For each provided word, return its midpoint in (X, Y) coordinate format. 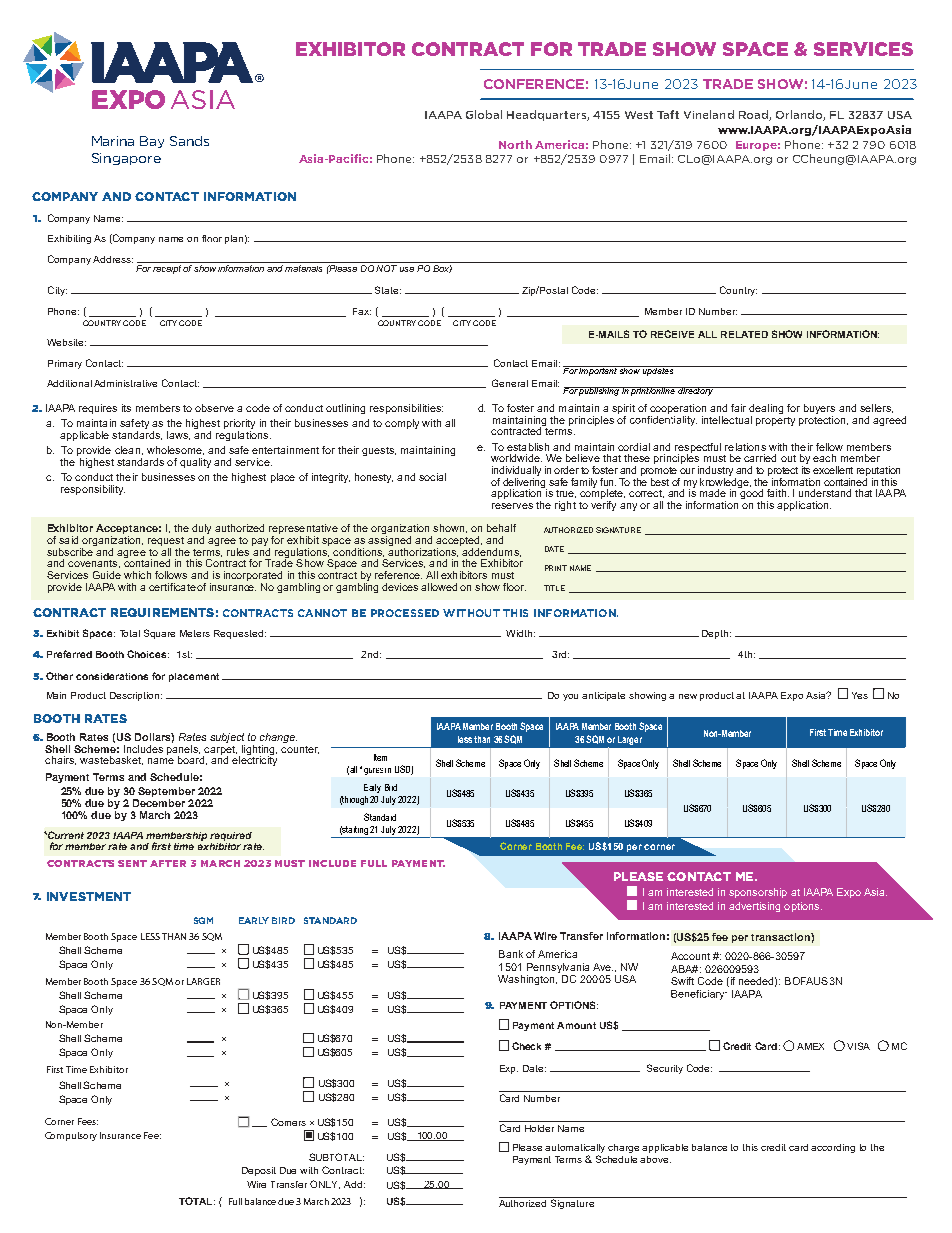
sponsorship (758, 893)
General (510, 383)
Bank (511, 954)
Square (159, 634)
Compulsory (71, 1136)
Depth (716, 634)
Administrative (125, 383)
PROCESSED (405, 613)
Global (484, 114)
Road (754, 115)
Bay (152, 142)
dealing (766, 410)
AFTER (168, 863)
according (833, 1148)
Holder (539, 1128)
